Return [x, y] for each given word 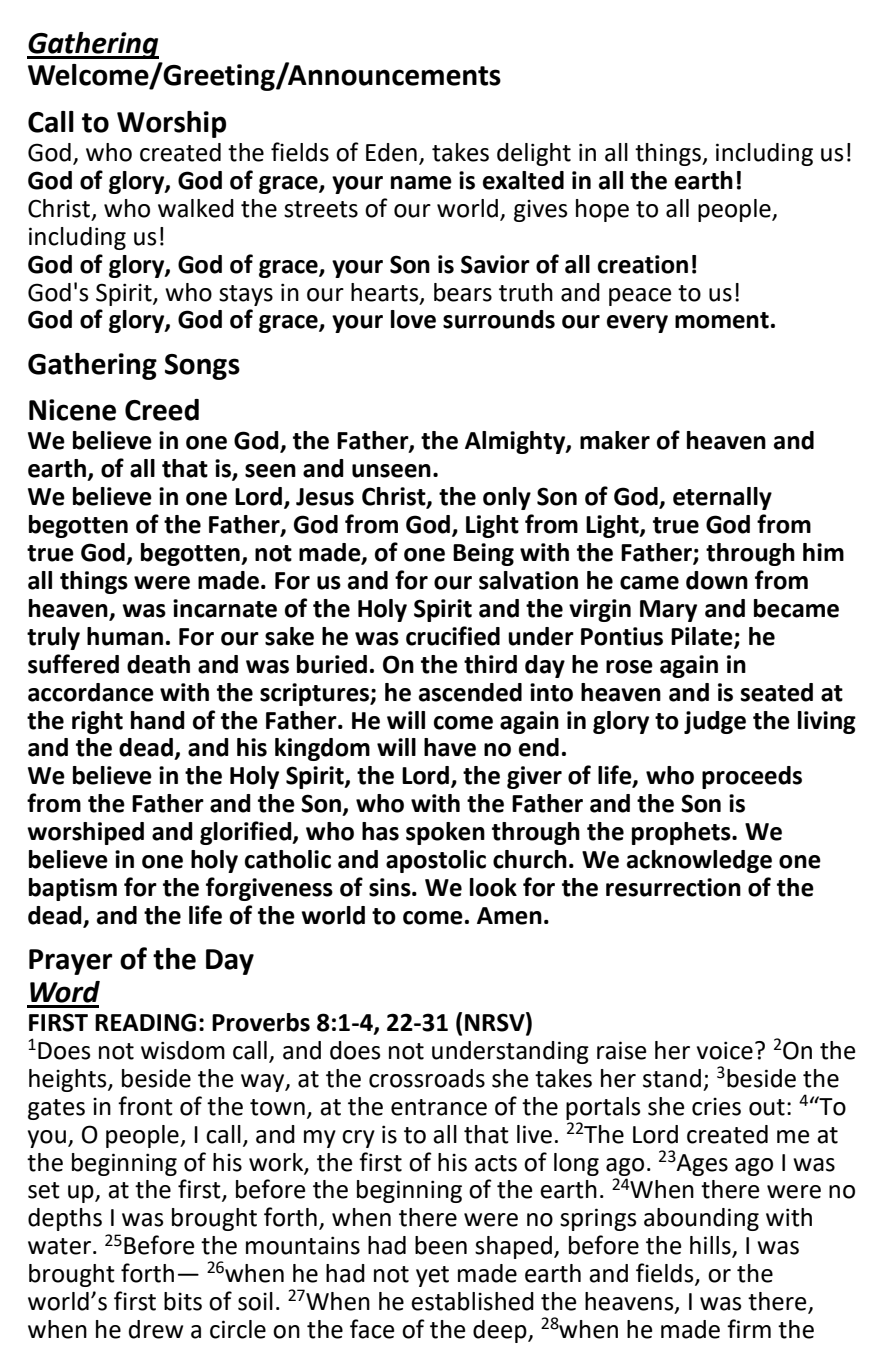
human [125, 636]
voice [725, 1050]
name [421, 183]
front [145, 1106]
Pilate [703, 637]
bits [183, 1301]
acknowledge [699, 861]
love [413, 319]
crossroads [427, 1078]
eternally [722, 498]
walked [196, 208]
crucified [453, 636]
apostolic [436, 861]
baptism [73, 889]
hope [602, 210]
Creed [162, 410]
